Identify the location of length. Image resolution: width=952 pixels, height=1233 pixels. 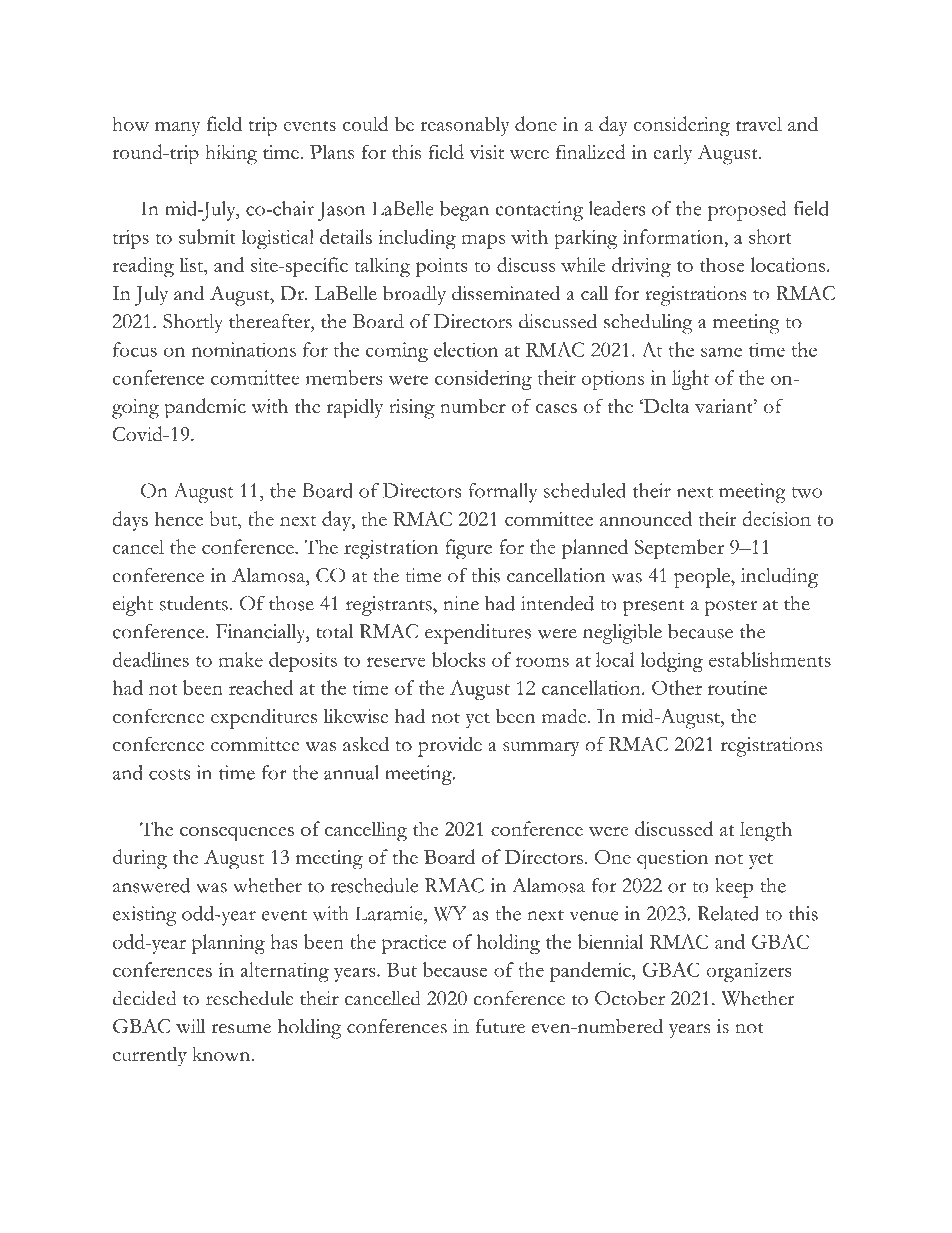
(766, 832).
